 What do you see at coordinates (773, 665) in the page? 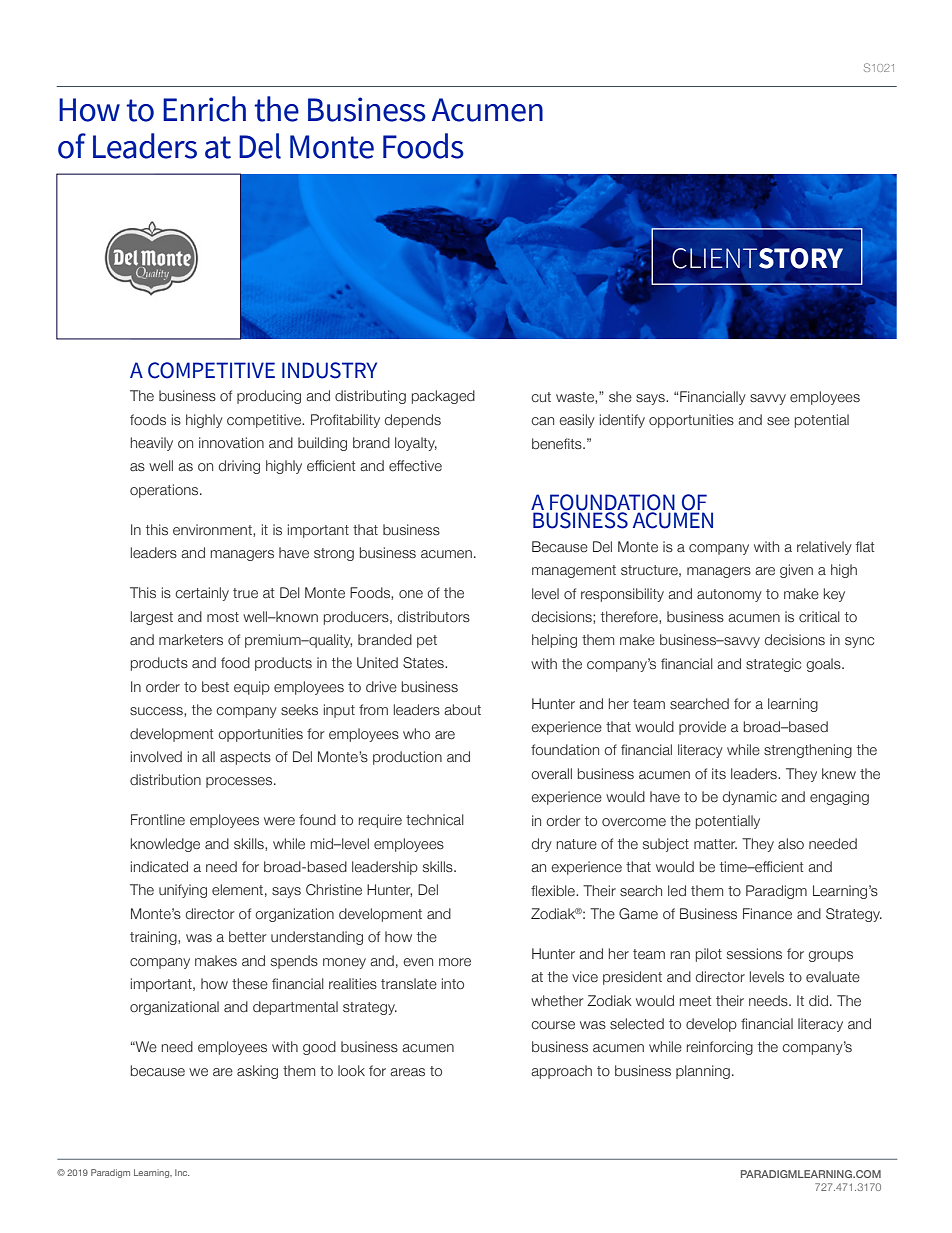
I see `strategic` at bounding box center [773, 665].
